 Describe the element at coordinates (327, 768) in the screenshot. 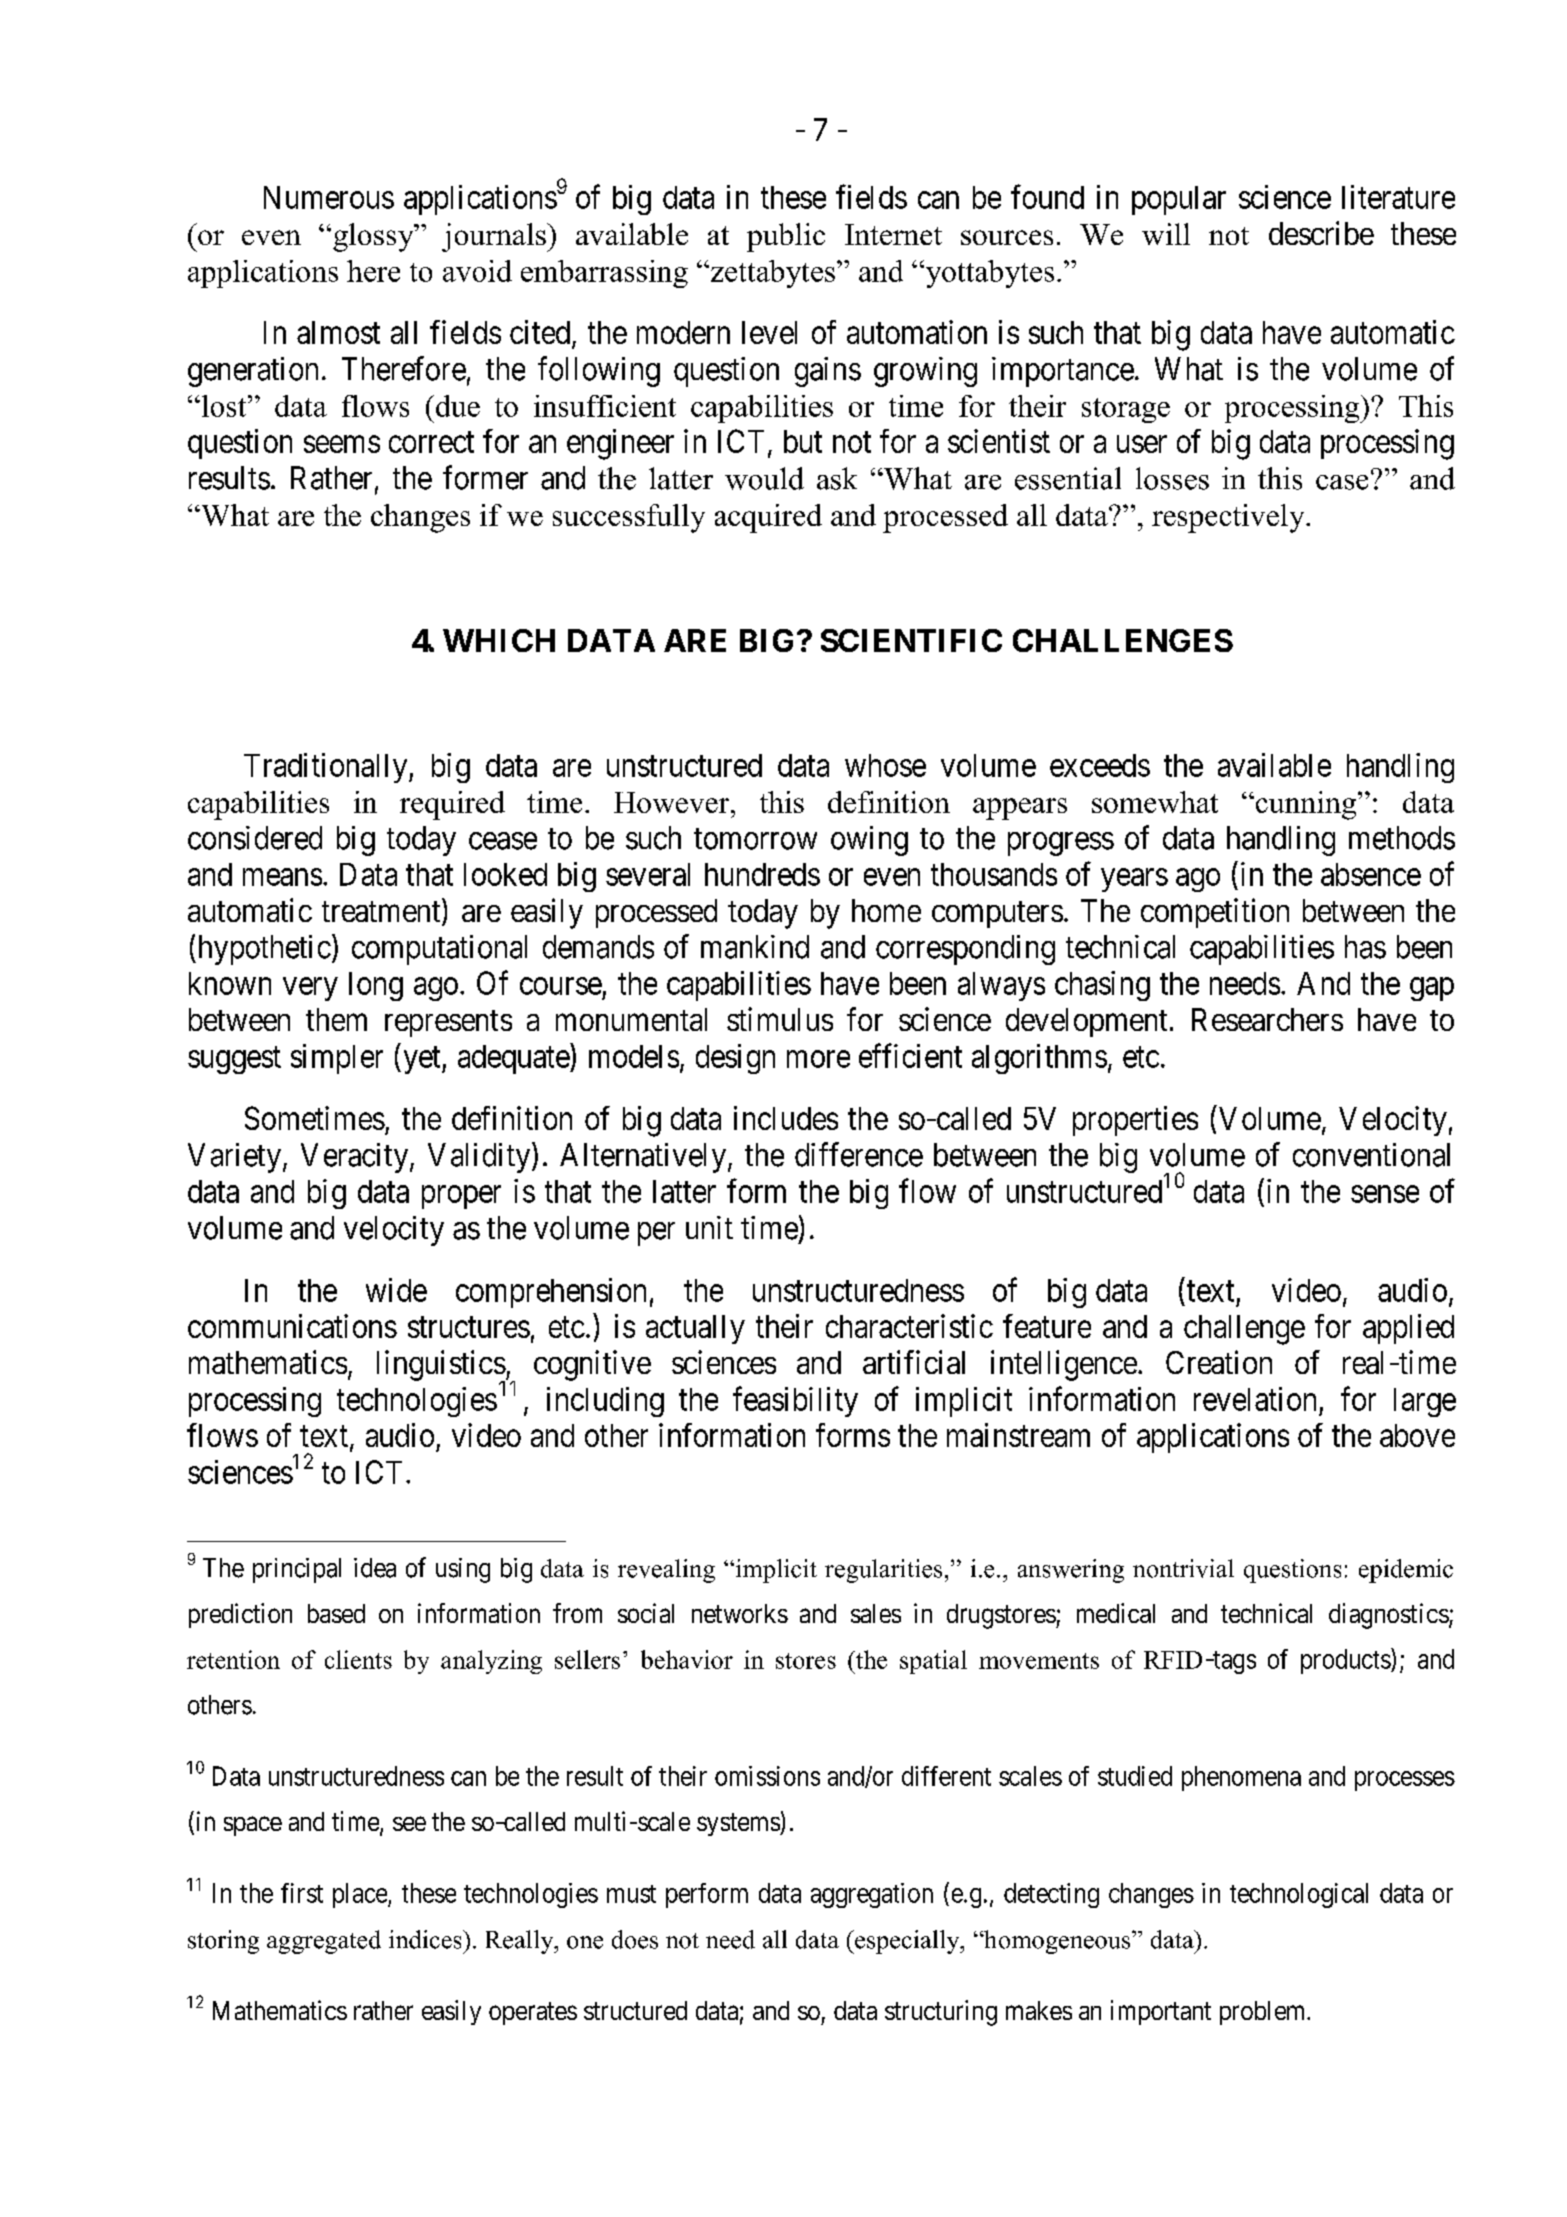

I see `Traditionally` at that location.
